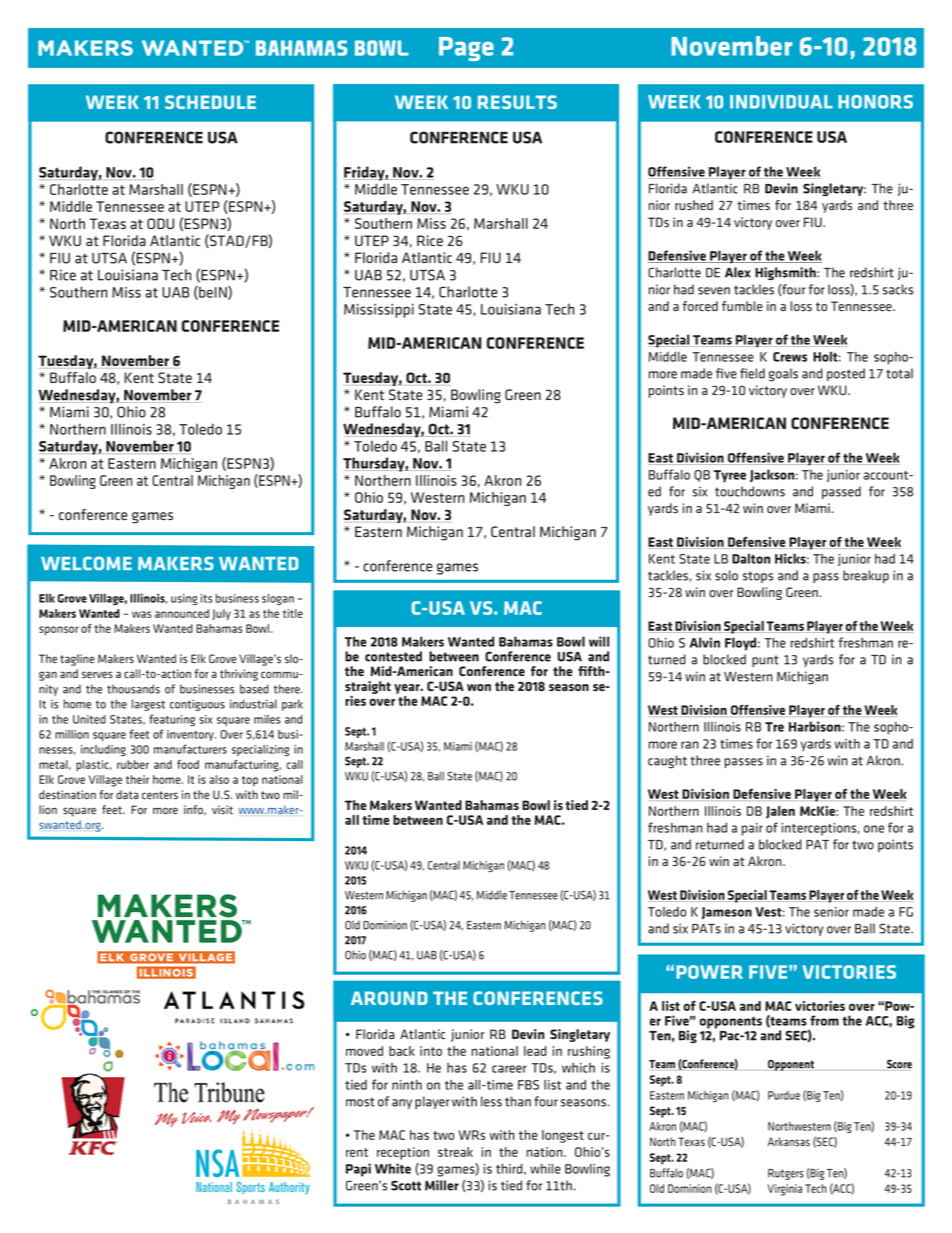  Describe the element at coordinates (479, 687) in the page. I see `won` at that location.
